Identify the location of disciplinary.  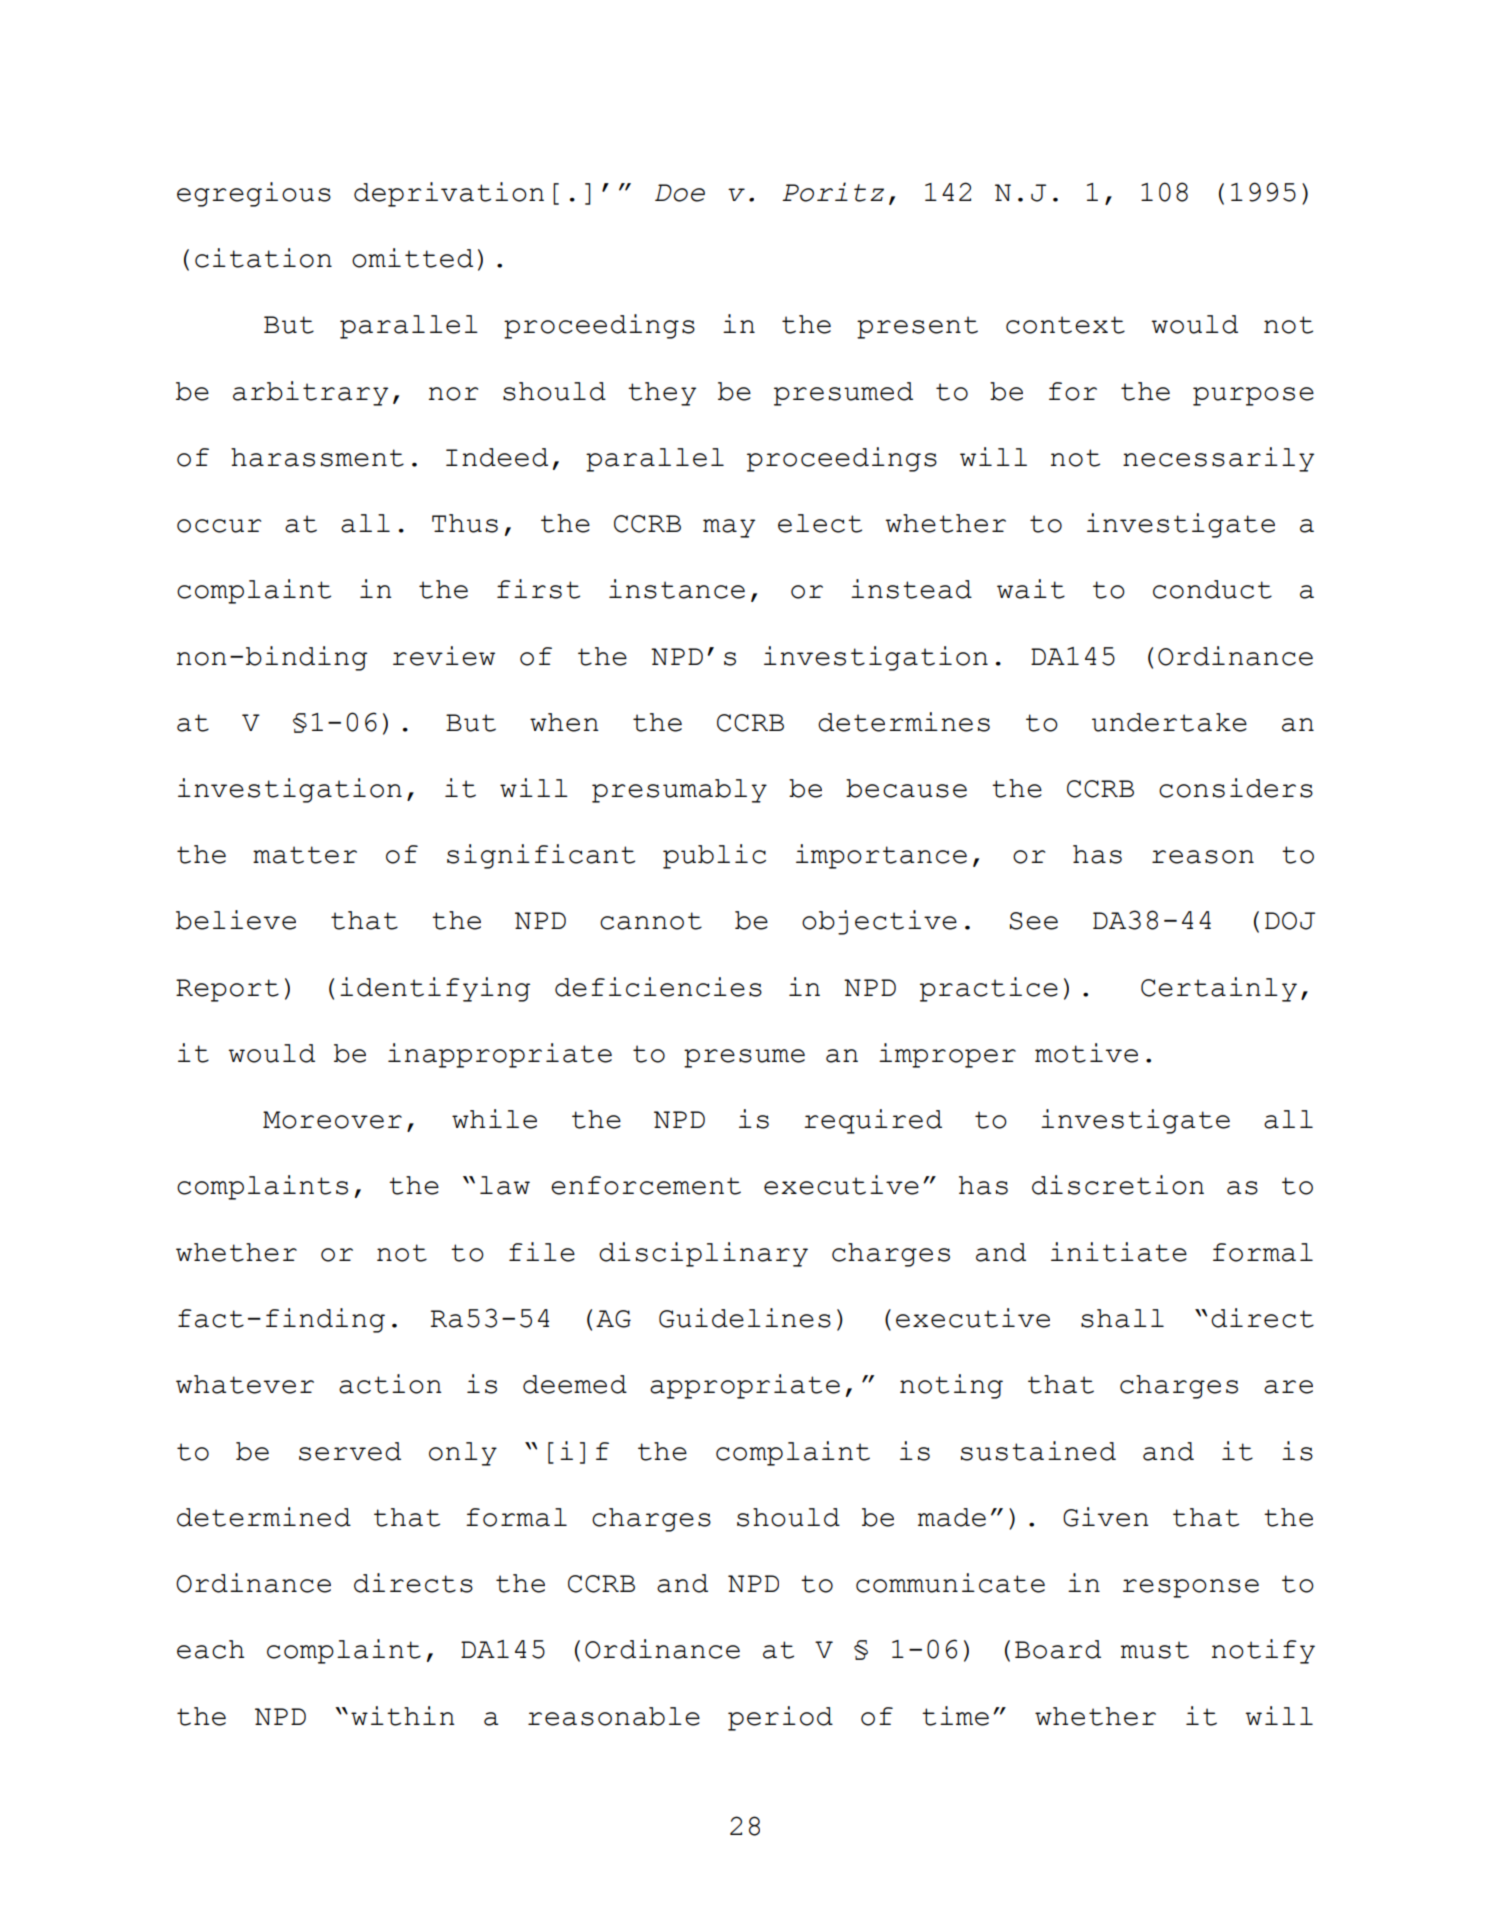
(703, 1254).
